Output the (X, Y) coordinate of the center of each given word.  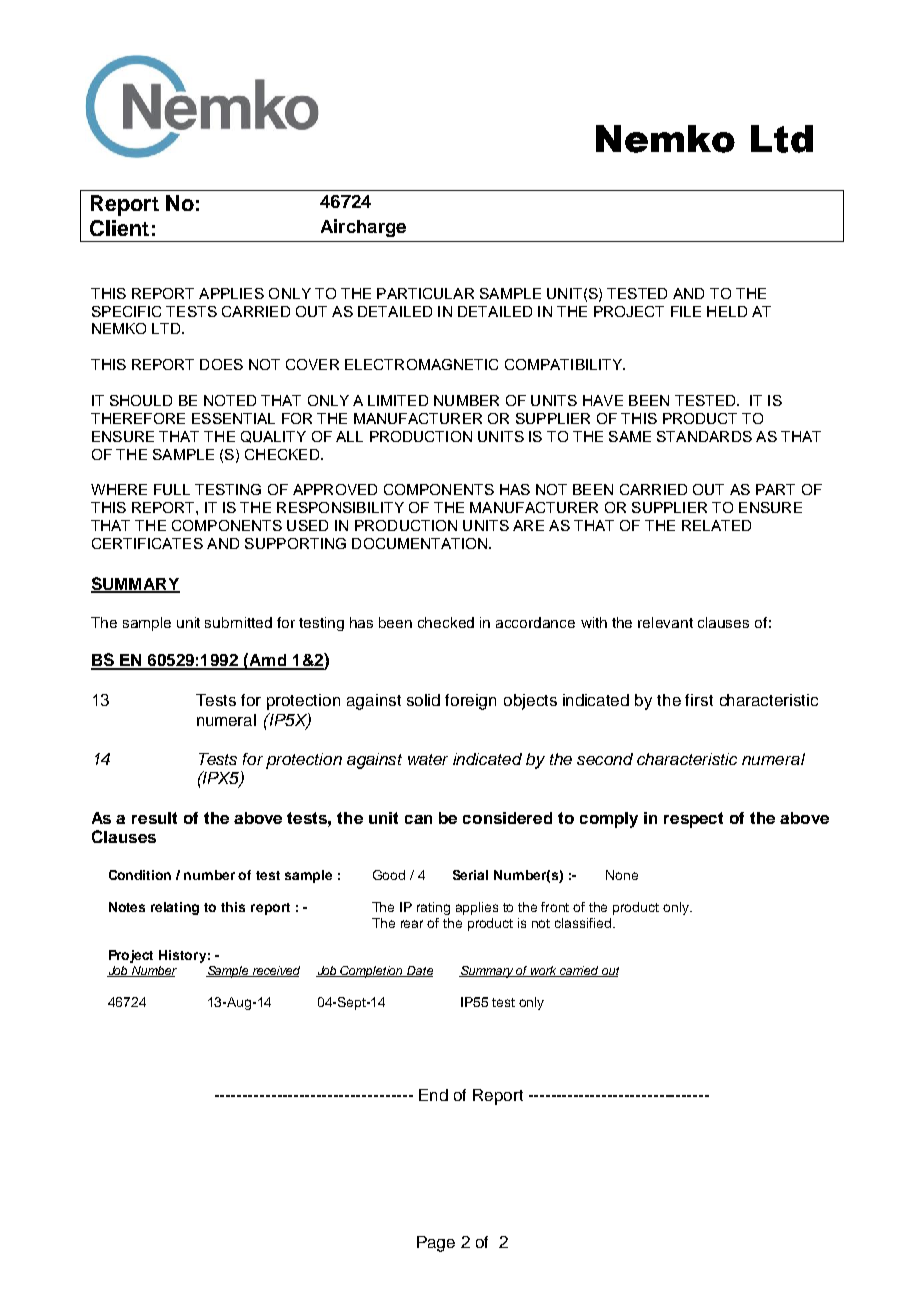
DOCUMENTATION (421, 543)
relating (175, 908)
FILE (686, 311)
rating (433, 908)
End (433, 1095)
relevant (665, 622)
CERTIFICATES (147, 543)
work (544, 971)
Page (436, 1244)
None (622, 875)
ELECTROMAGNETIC (421, 364)
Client (119, 228)
